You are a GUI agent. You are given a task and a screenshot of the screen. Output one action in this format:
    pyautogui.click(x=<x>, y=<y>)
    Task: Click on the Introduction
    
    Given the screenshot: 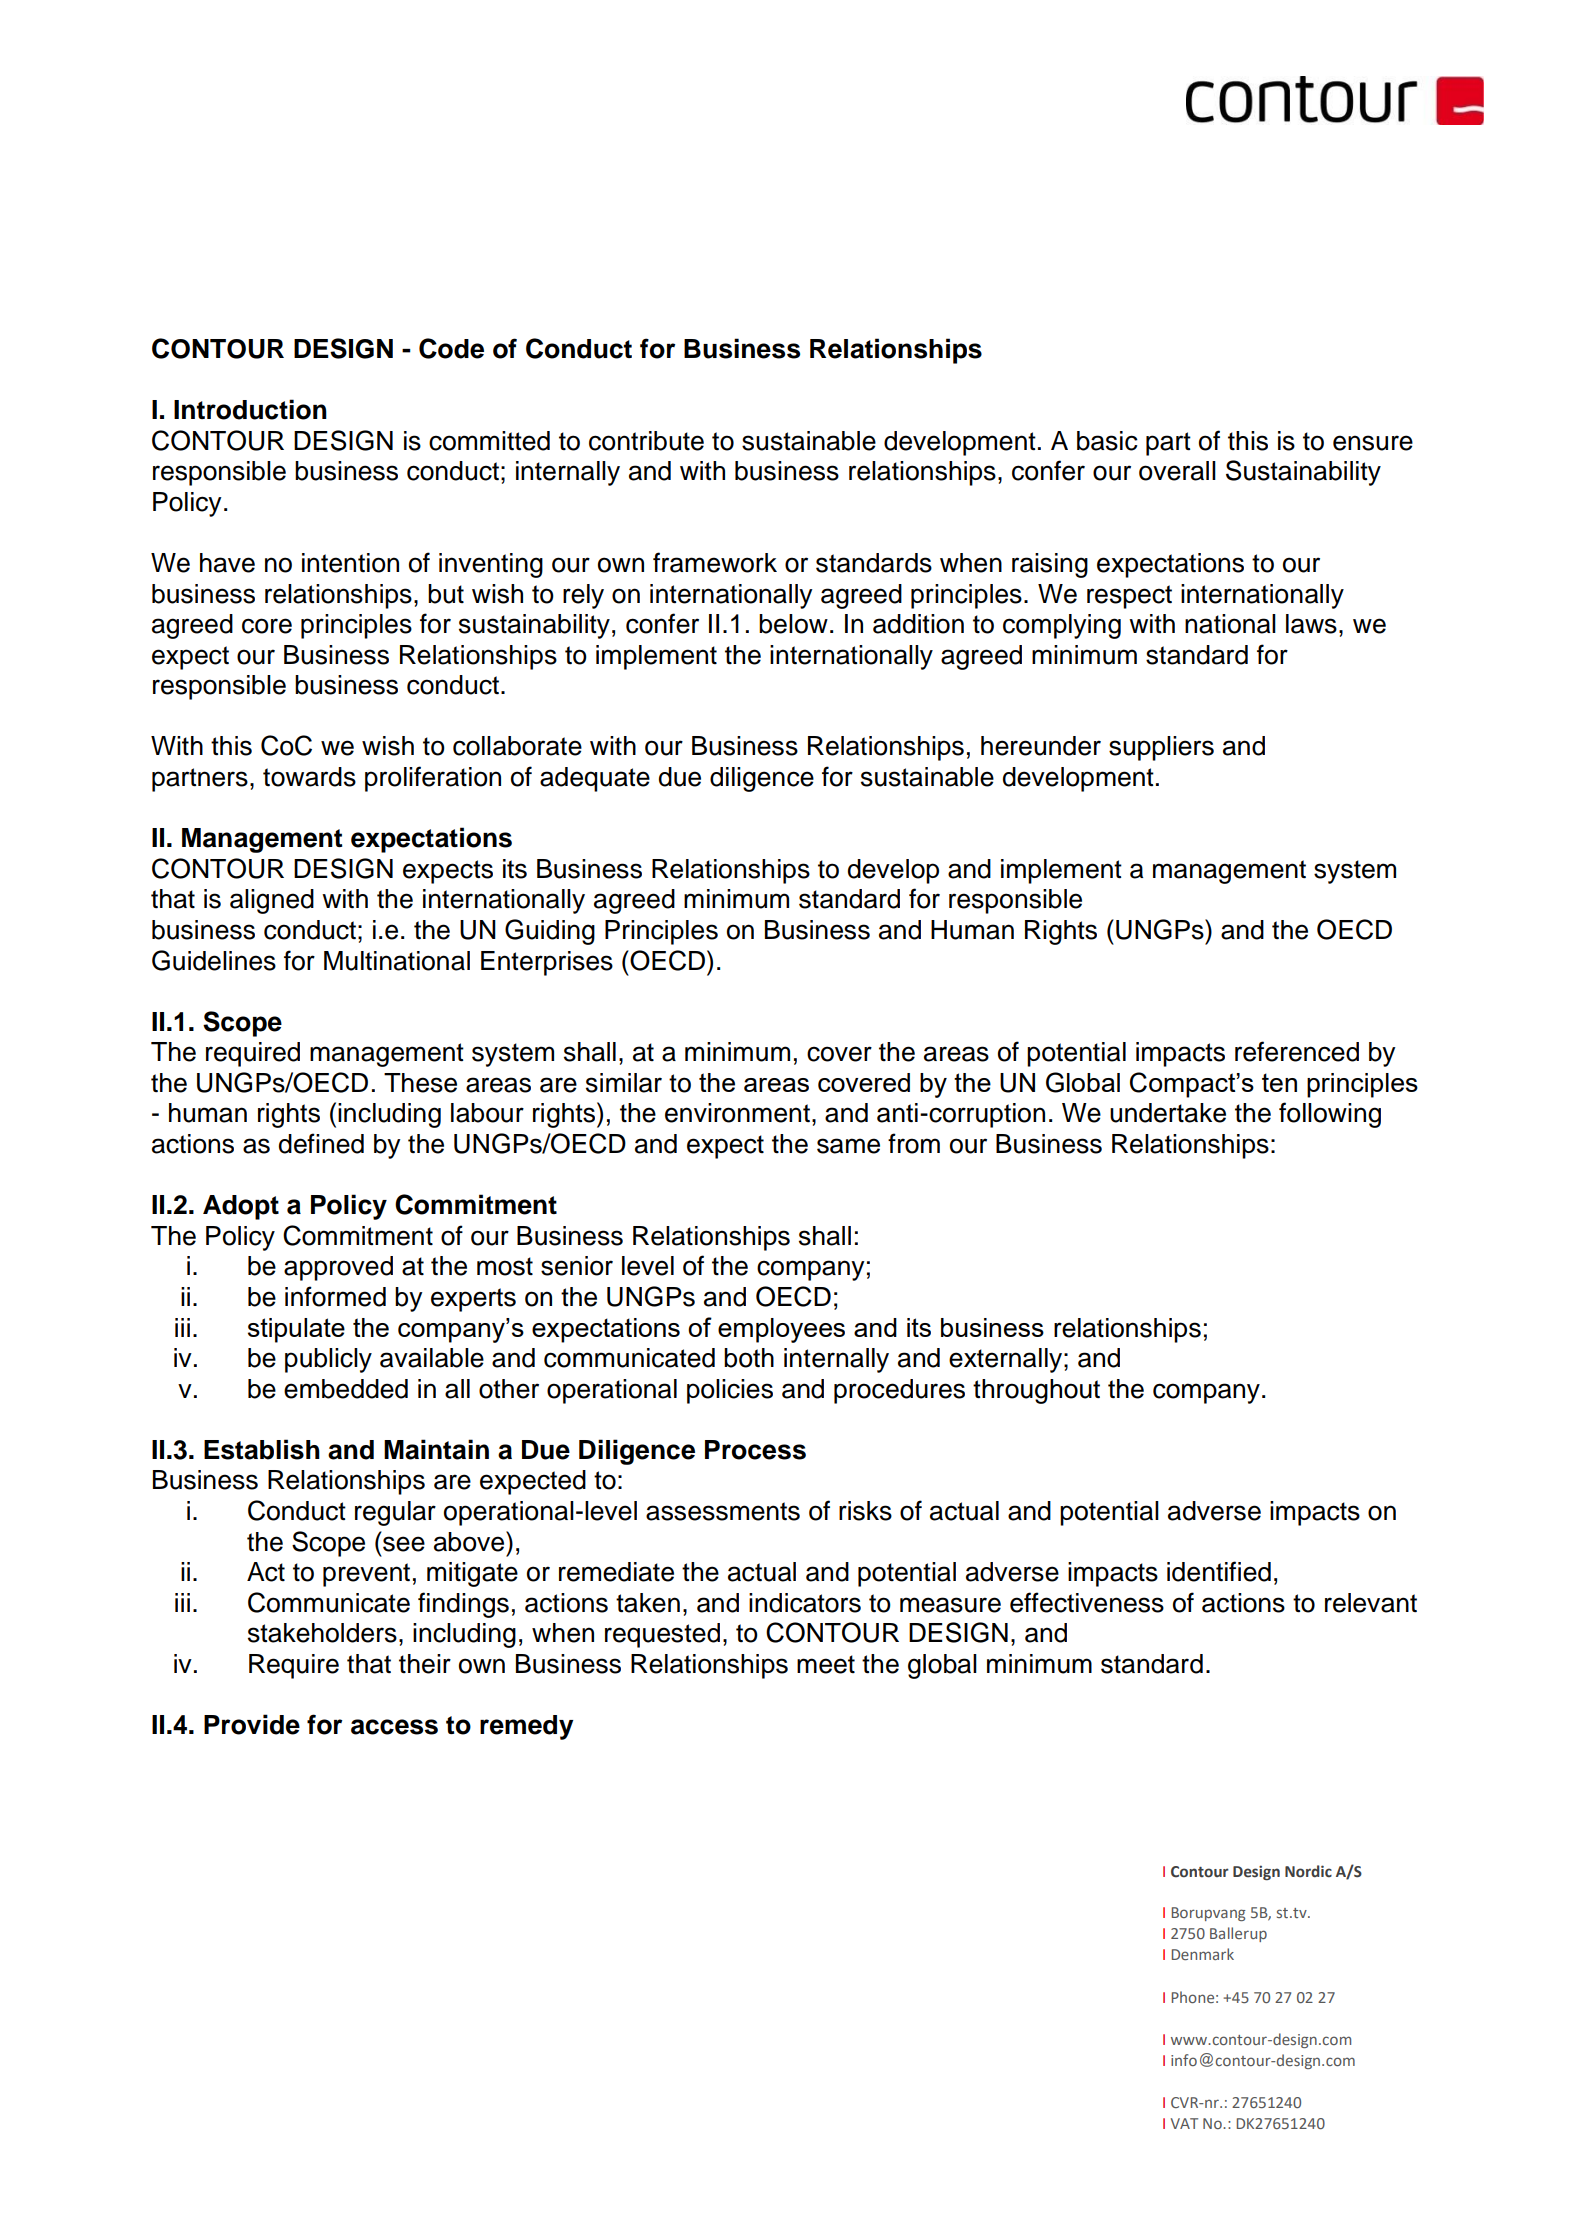 What is the action you would take?
    pyautogui.click(x=250, y=409)
